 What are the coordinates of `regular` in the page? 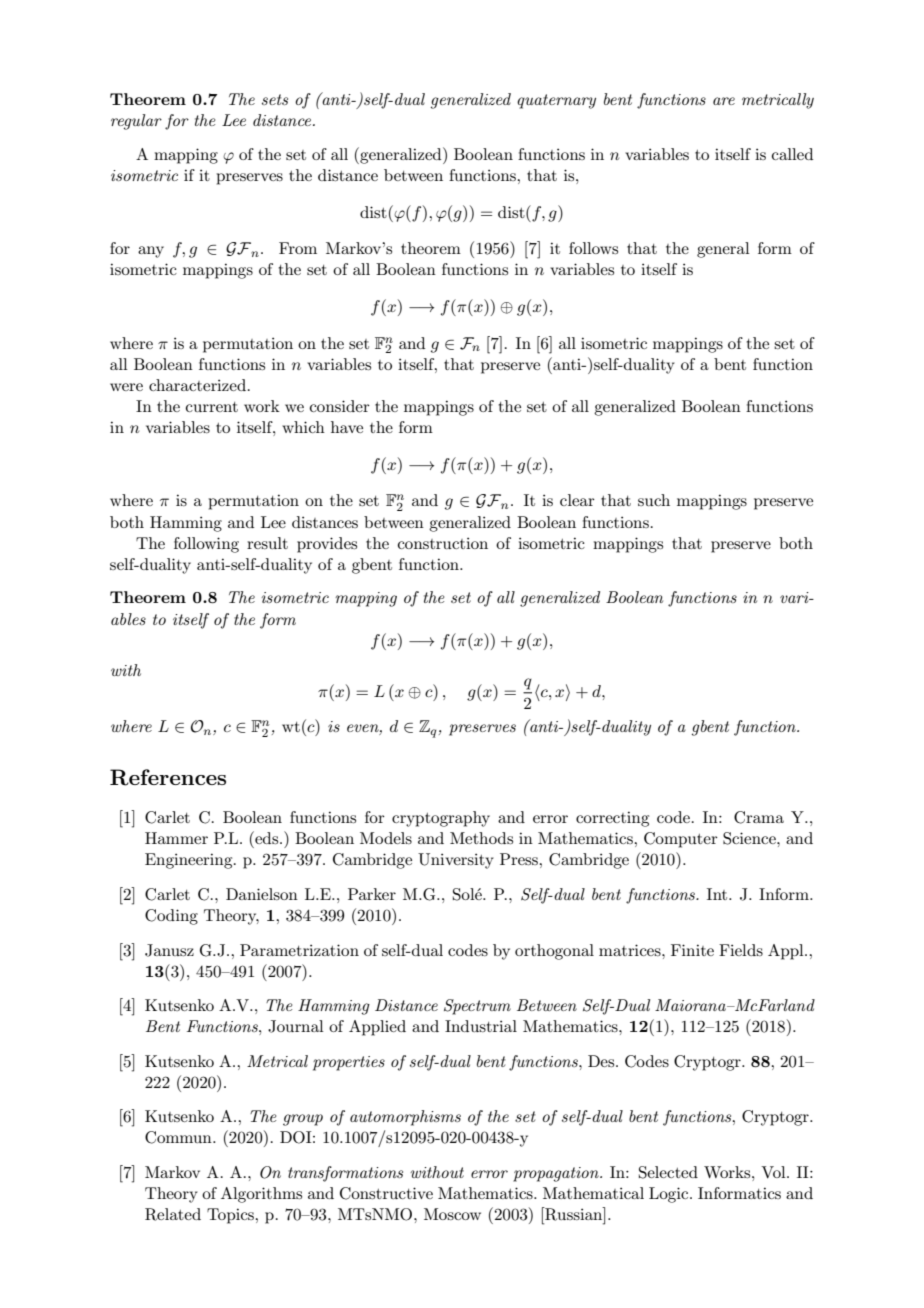 It's located at (136, 122).
